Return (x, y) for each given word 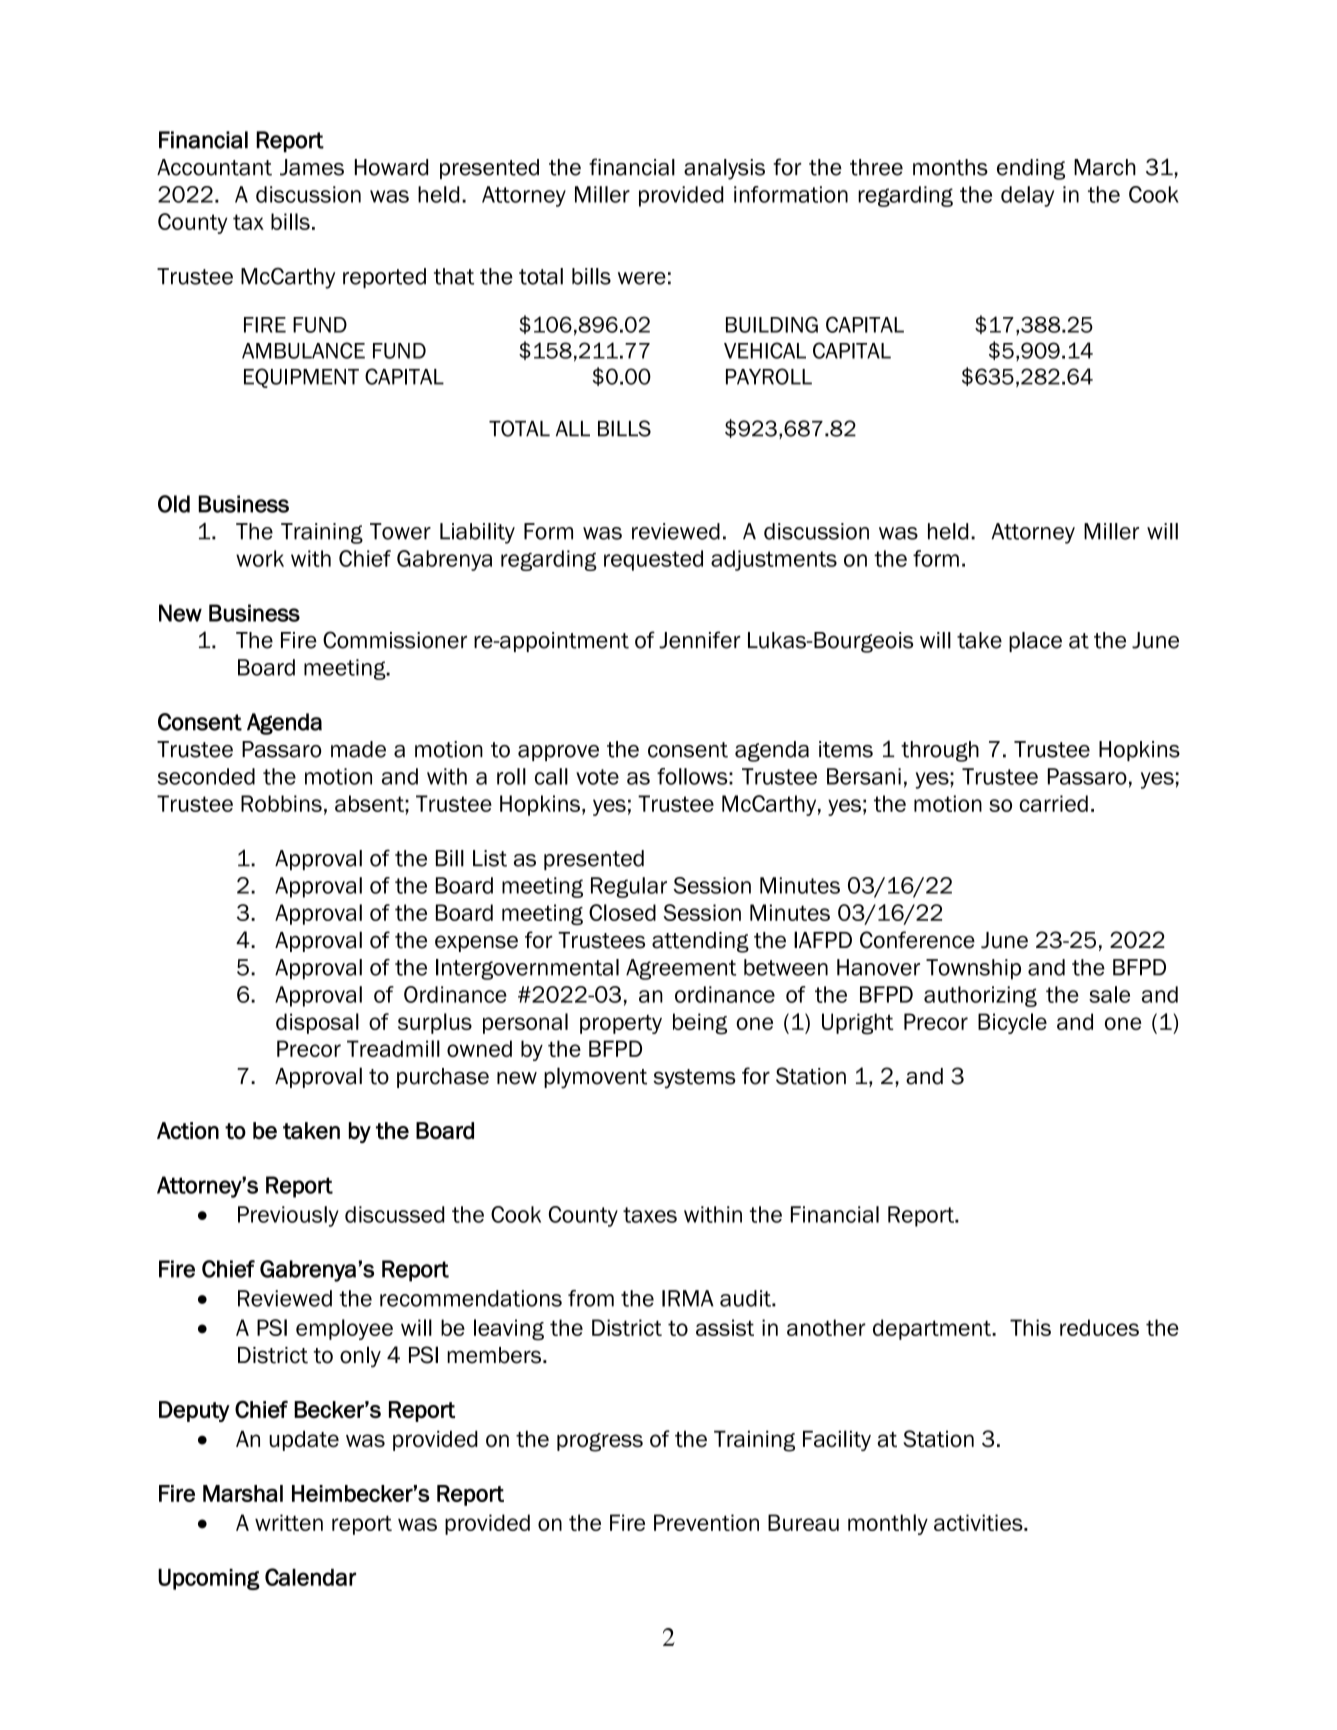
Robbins (281, 803)
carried (1053, 803)
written (289, 1522)
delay (1027, 196)
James (312, 167)
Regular (629, 887)
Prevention (706, 1522)
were (642, 278)
